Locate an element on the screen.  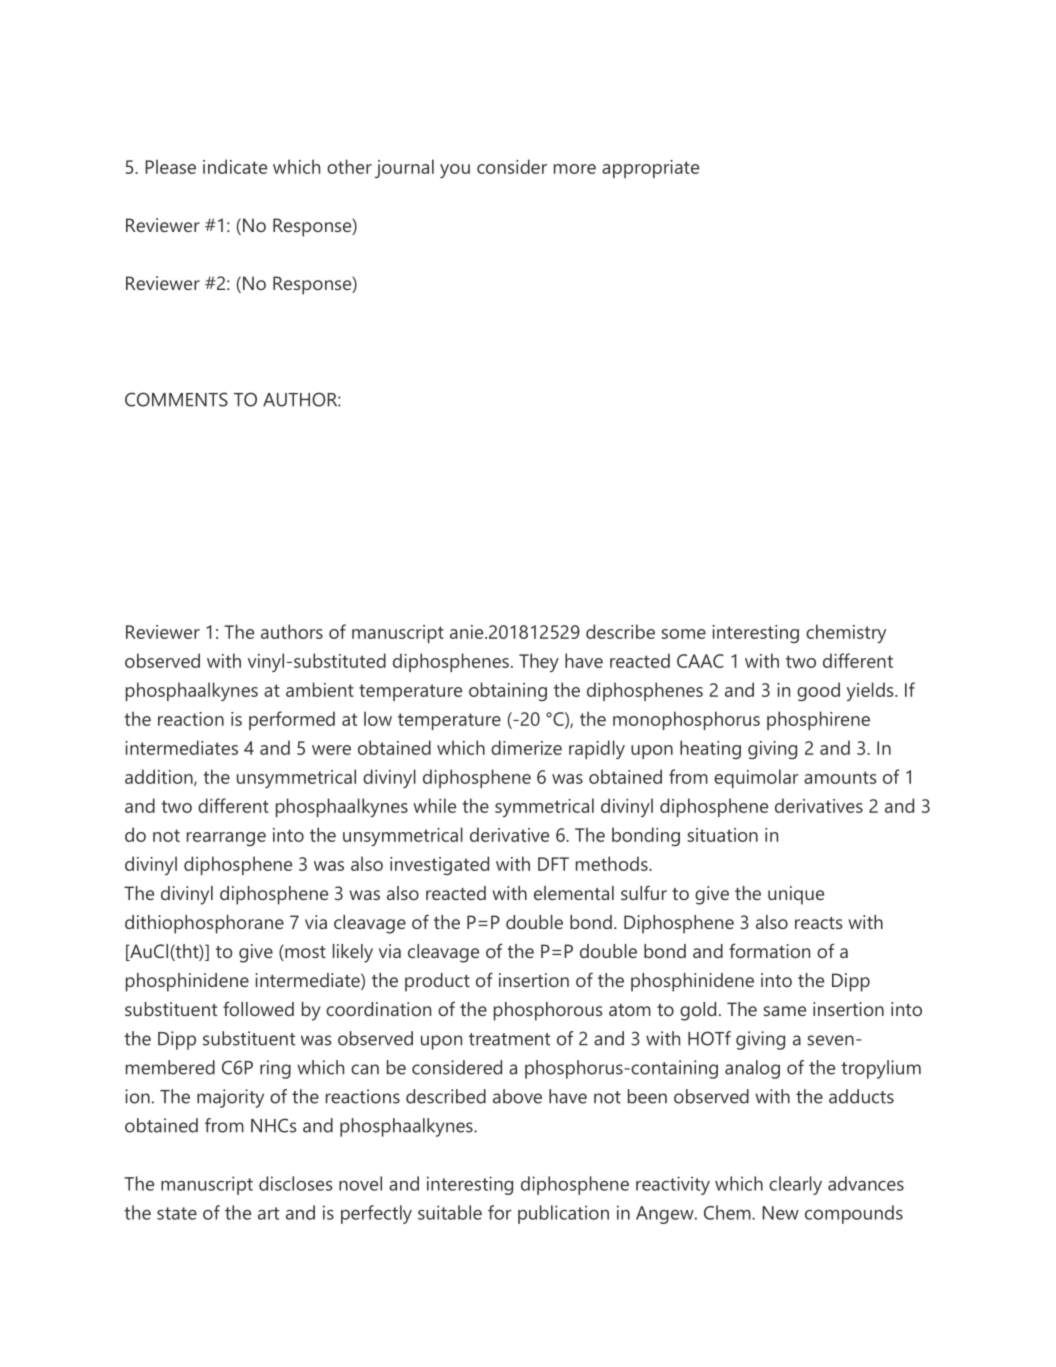
appropriate is located at coordinates (650, 169).
